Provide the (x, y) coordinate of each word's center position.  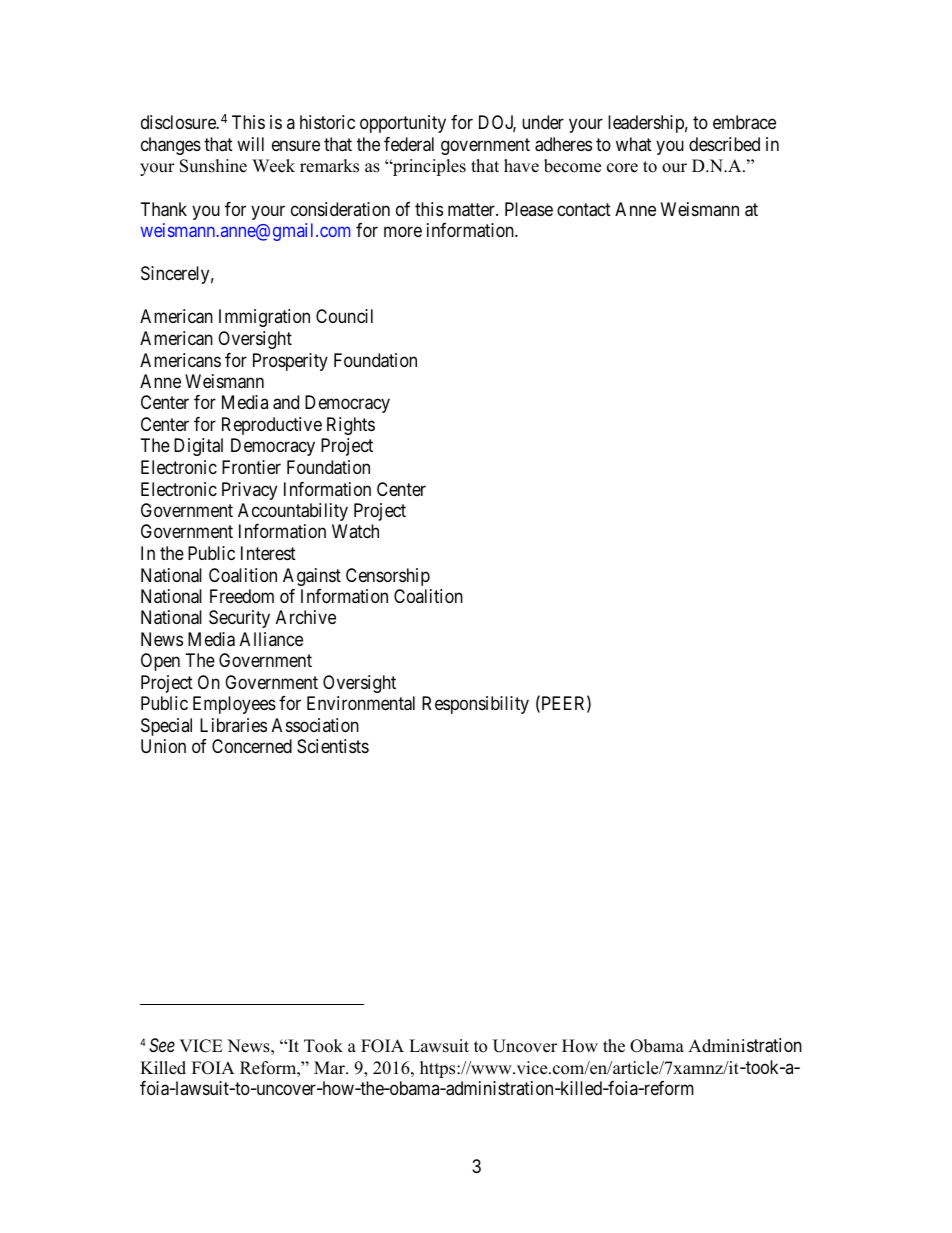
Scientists (333, 746)
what (634, 144)
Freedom (242, 596)
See (162, 1045)
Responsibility (475, 705)
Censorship (388, 577)
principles (428, 167)
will (250, 144)
